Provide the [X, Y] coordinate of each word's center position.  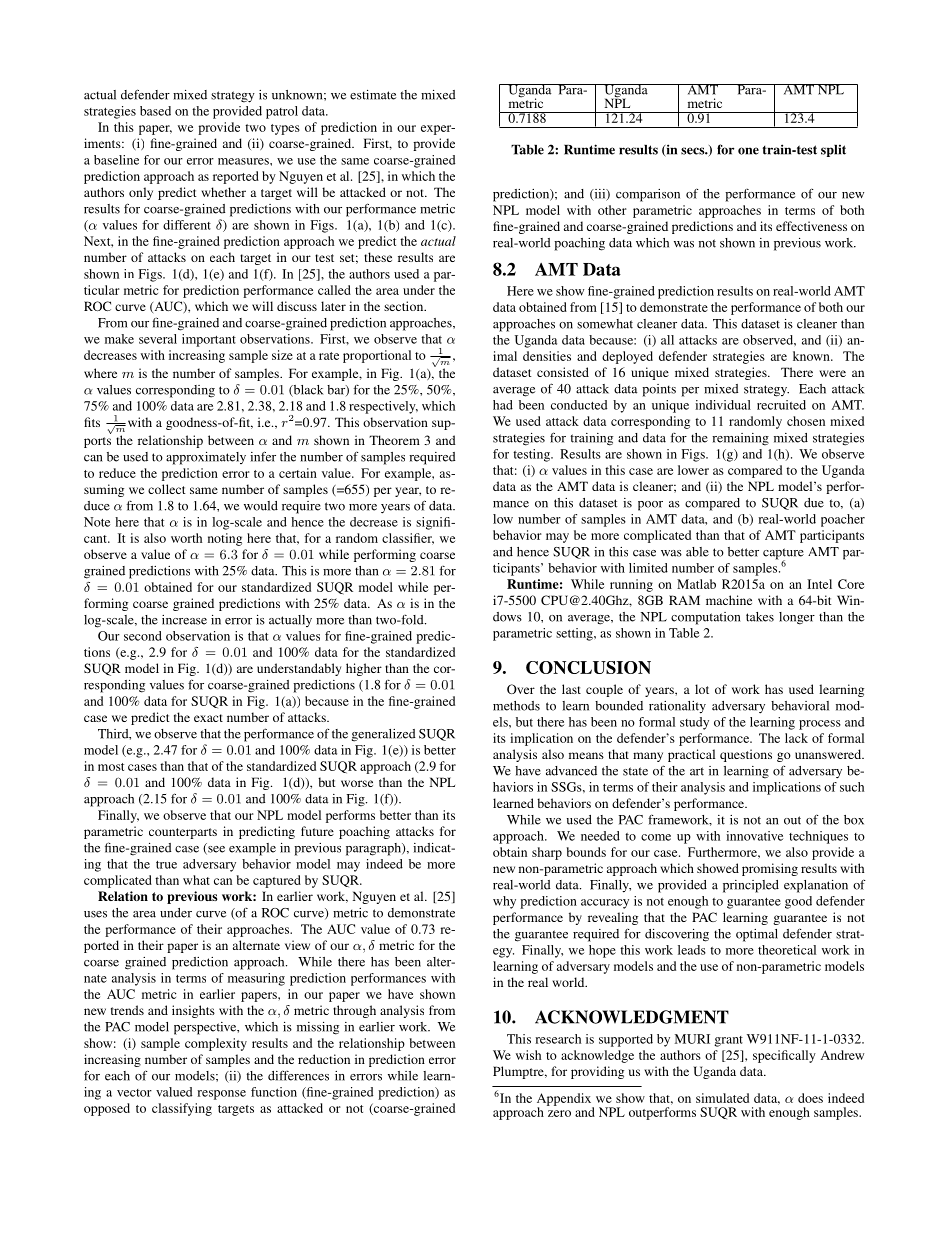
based [155, 111]
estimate [373, 95]
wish [528, 1055]
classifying [182, 1109]
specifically [784, 1056]
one [748, 151]
